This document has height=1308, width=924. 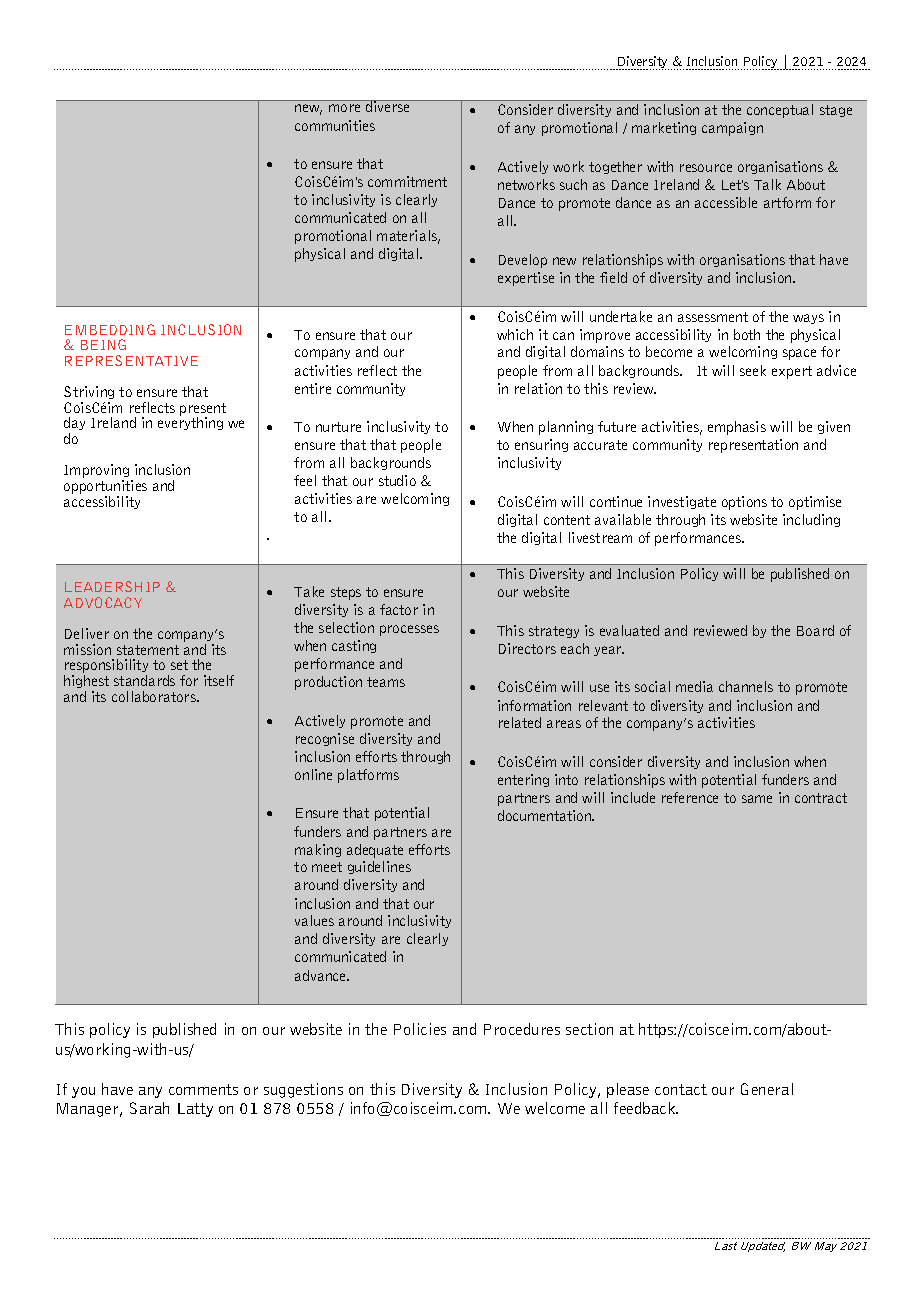 What do you see at coordinates (335, 125) in the document?
I see `communities` at bounding box center [335, 125].
